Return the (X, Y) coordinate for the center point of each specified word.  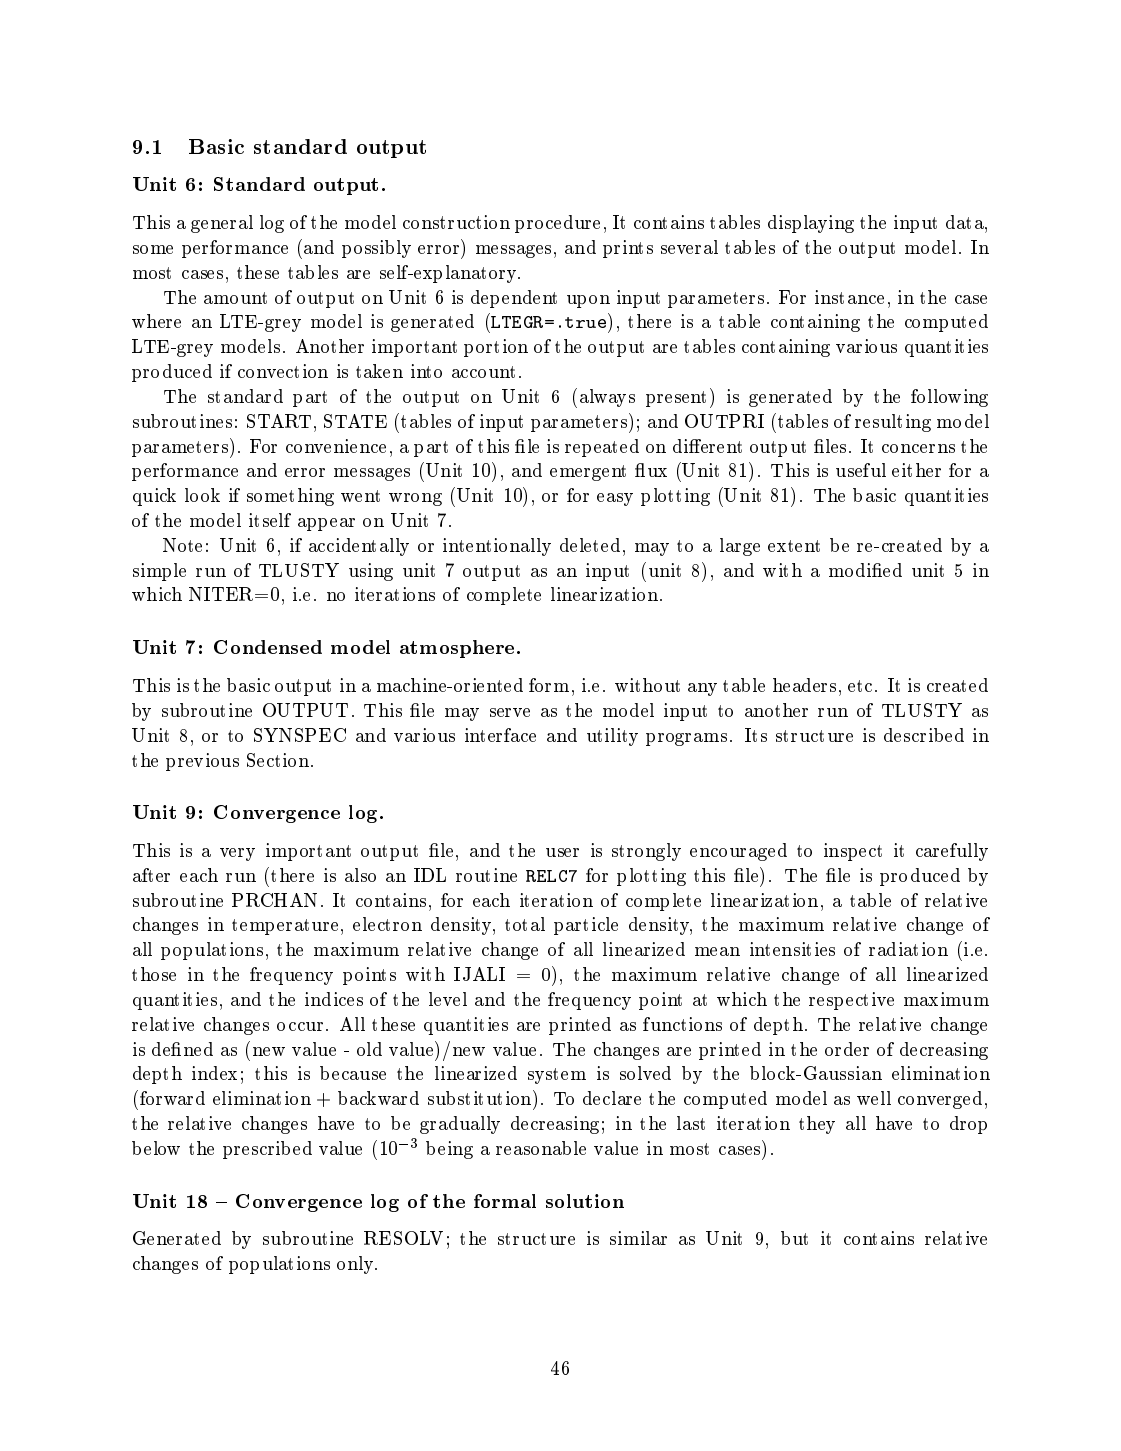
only (356, 1265)
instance (849, 297)
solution (585, 1201)
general (222, 224)
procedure (557, 224)
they (817, 1125)
